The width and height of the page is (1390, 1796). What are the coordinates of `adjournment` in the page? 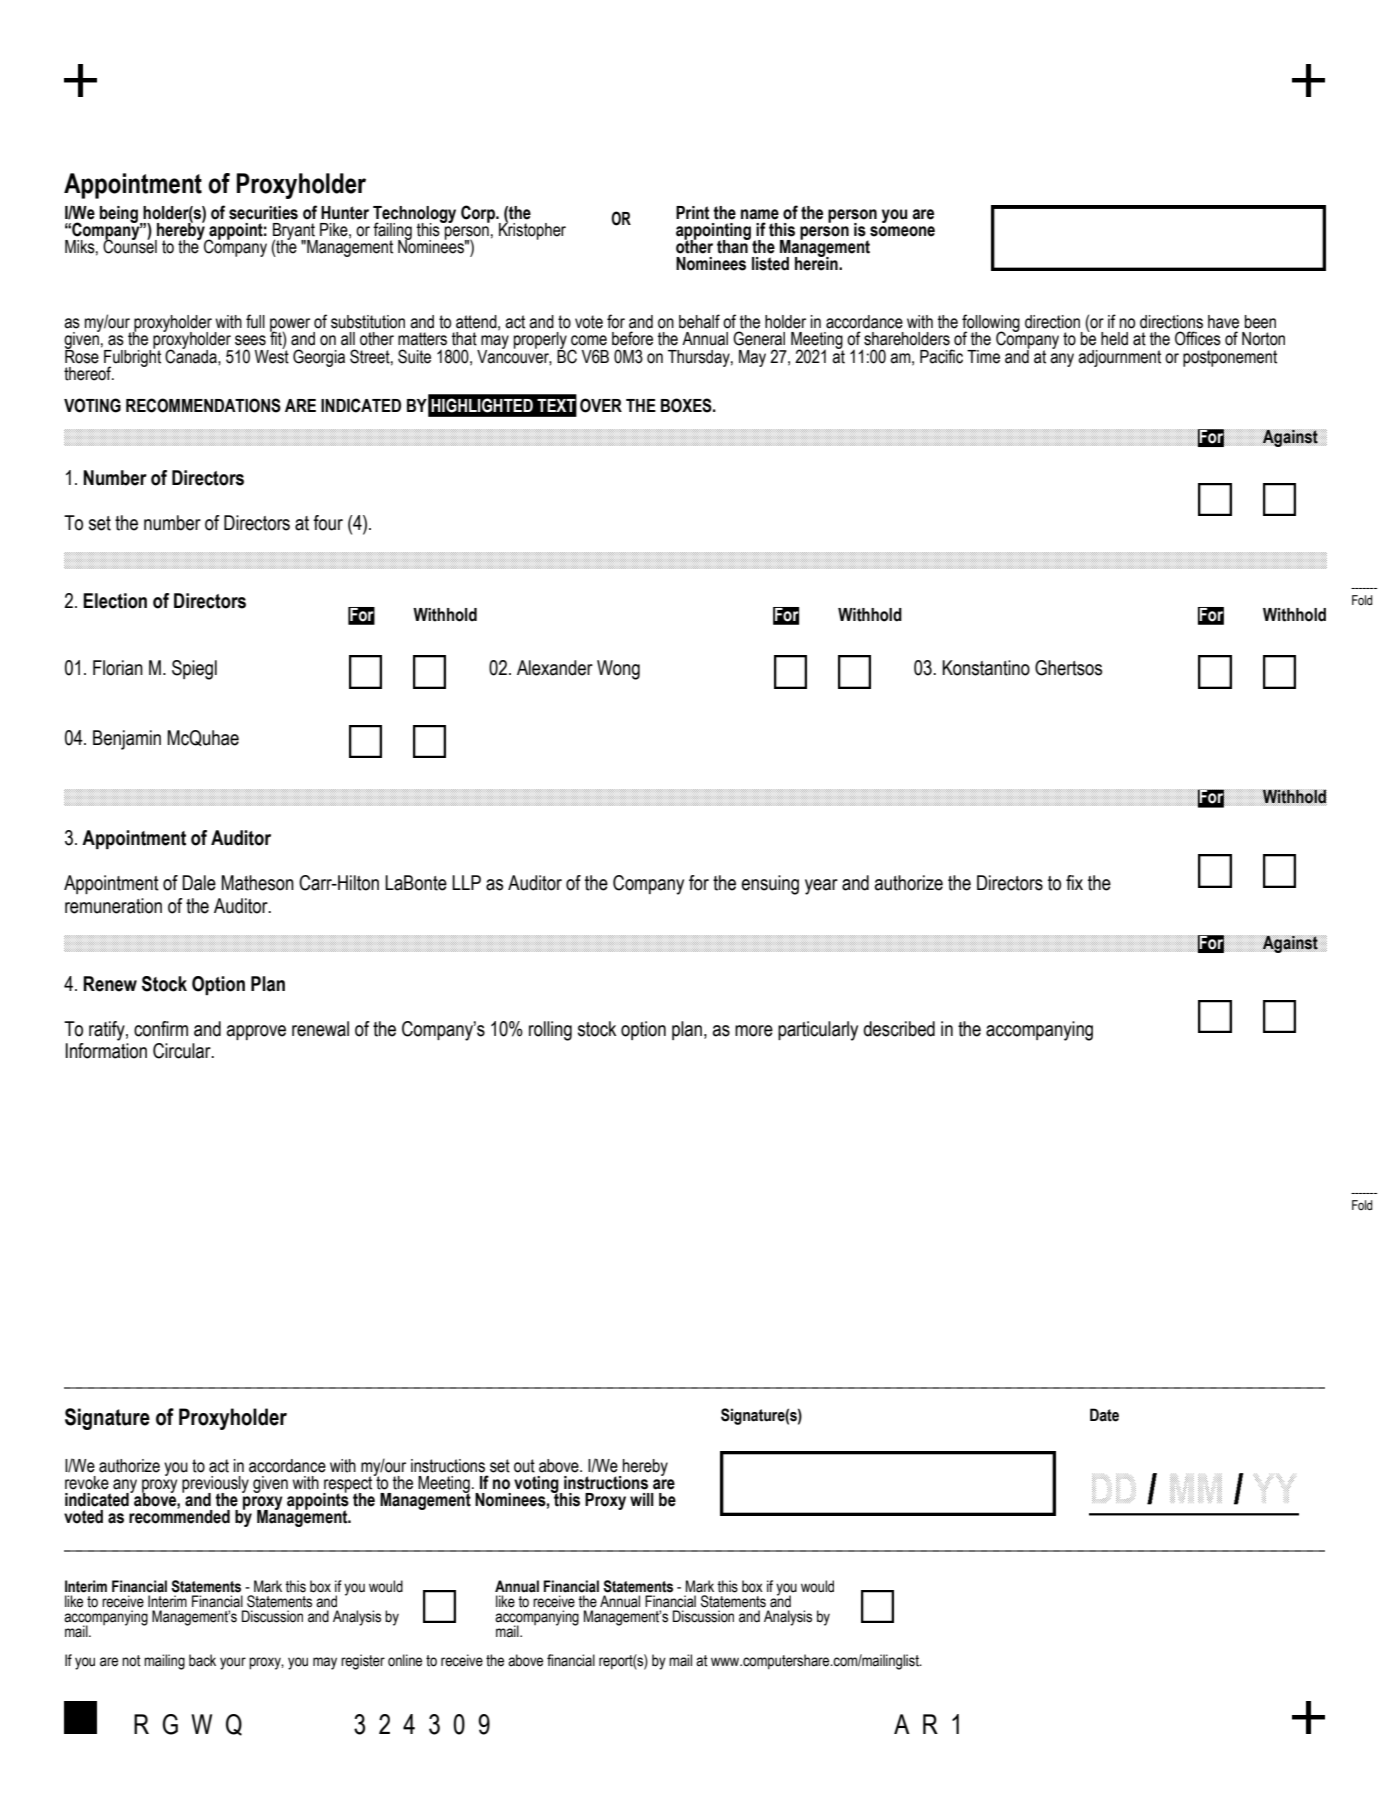 It's located at (1119, 358).
